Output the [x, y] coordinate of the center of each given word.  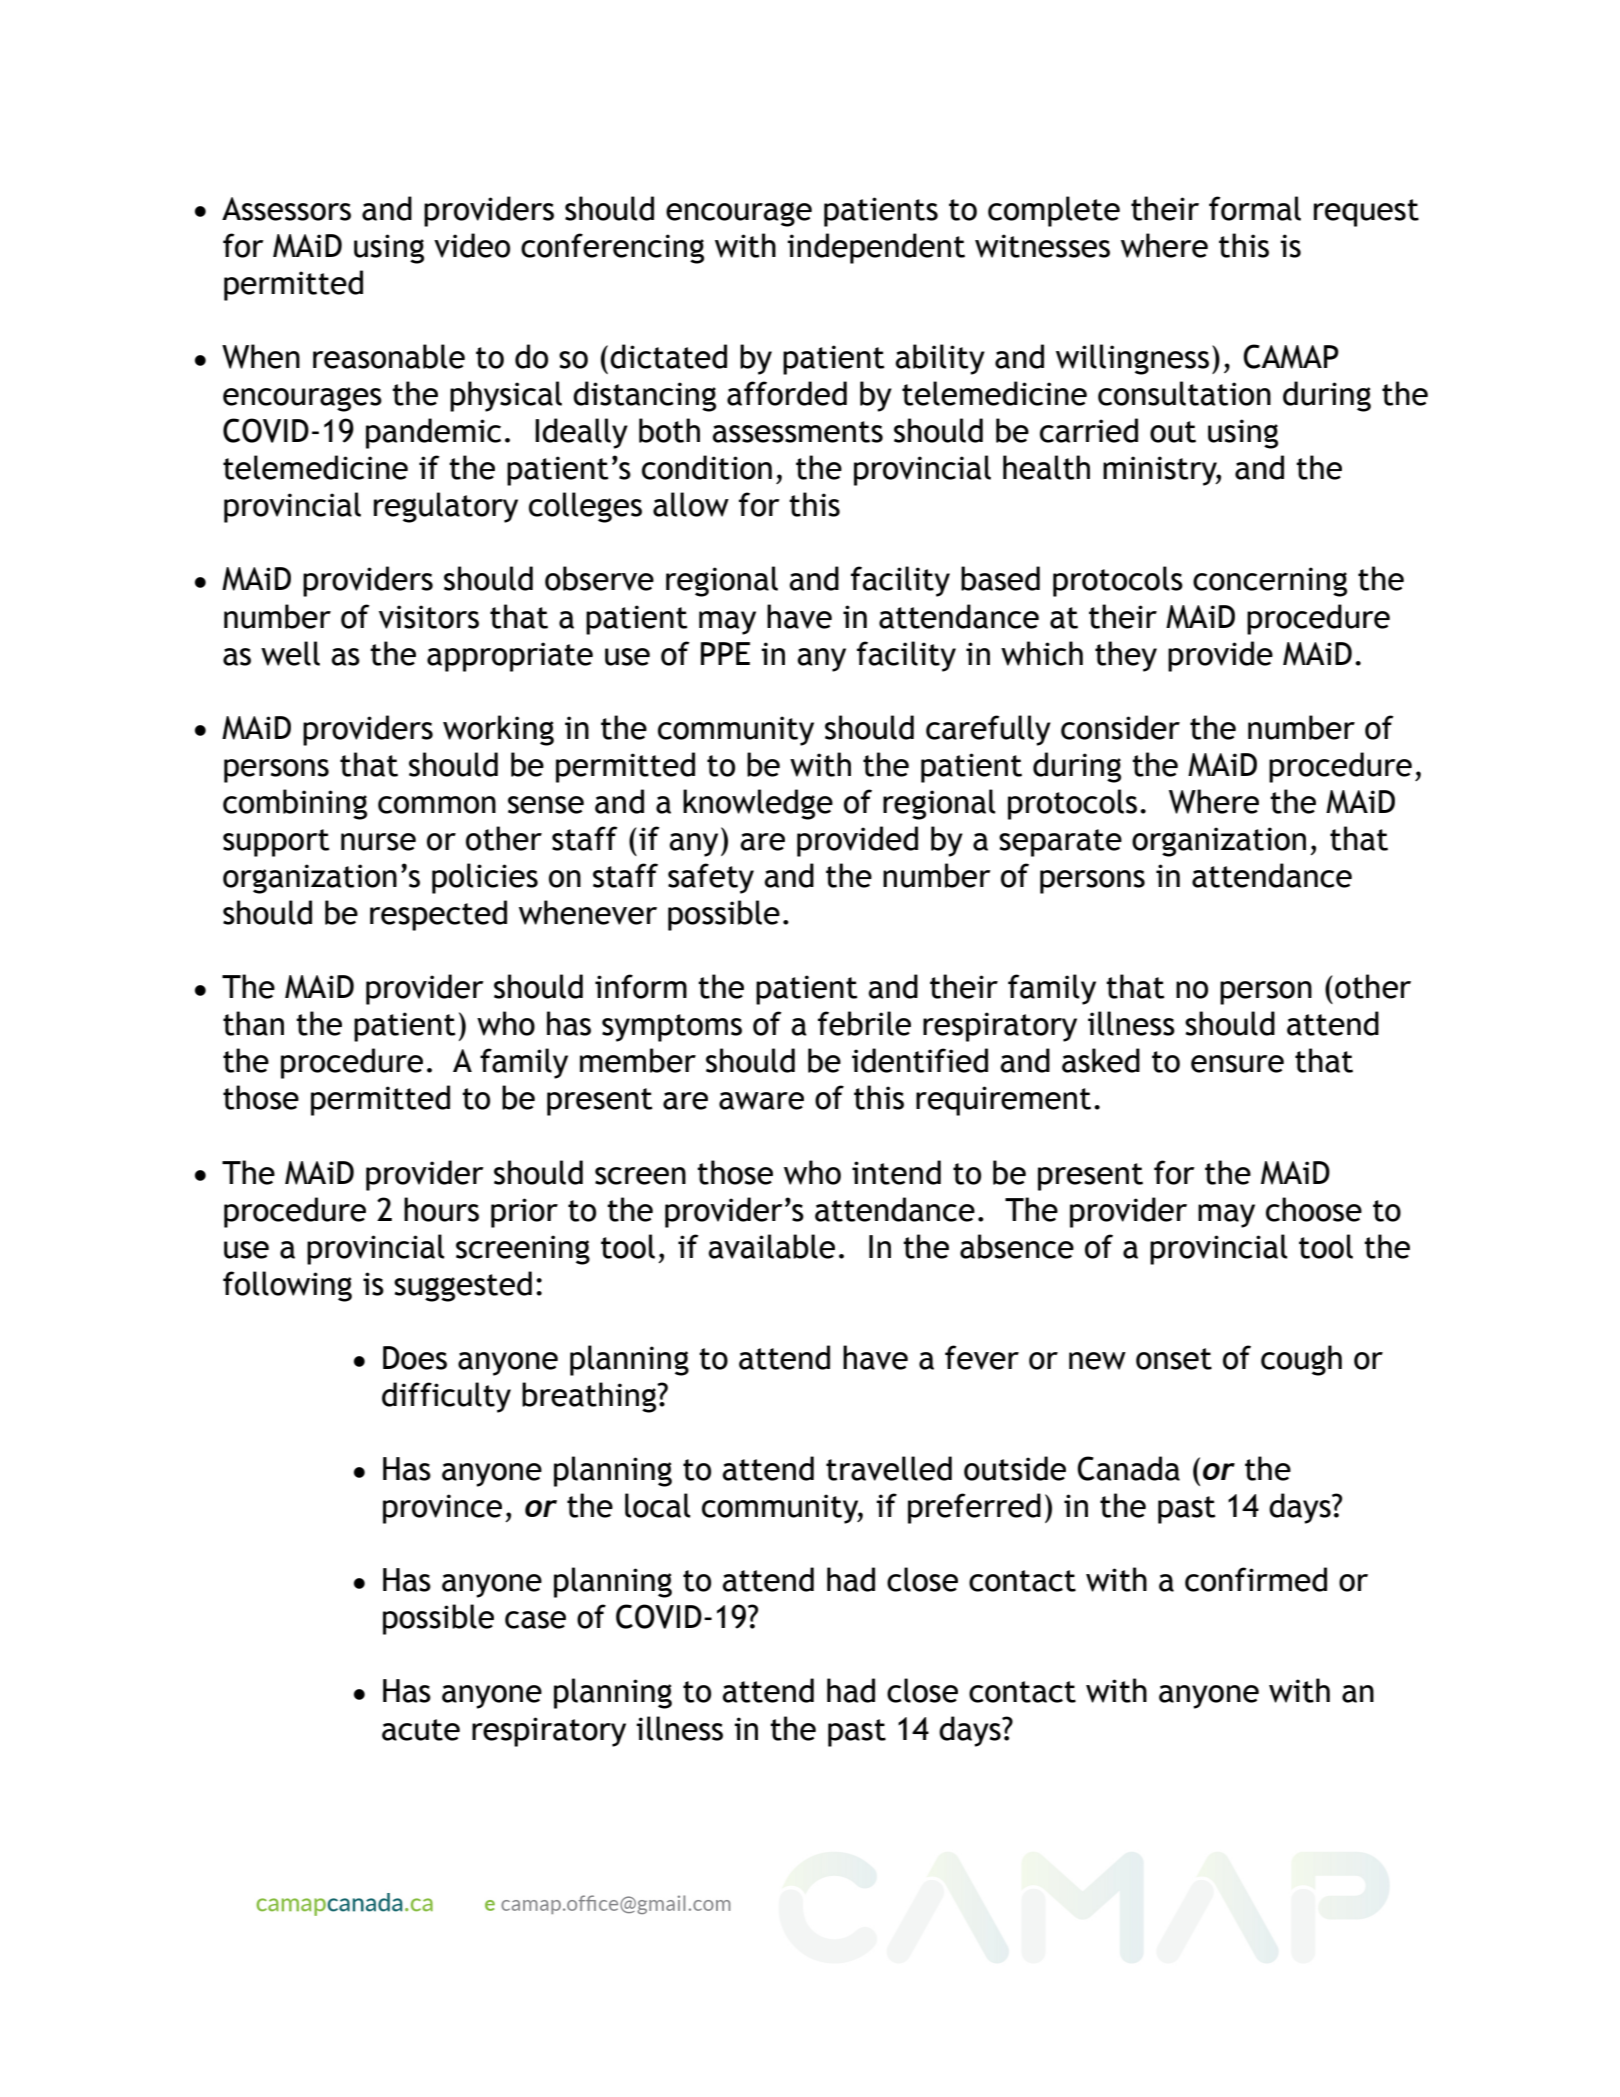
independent [876, 248]
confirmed [1256, 1579]
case [535, 1620]
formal [1255, 208]
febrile [864, 1023]
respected [438, 915]
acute [421, 1730]
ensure [1237, 1064]
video [472, 245]
